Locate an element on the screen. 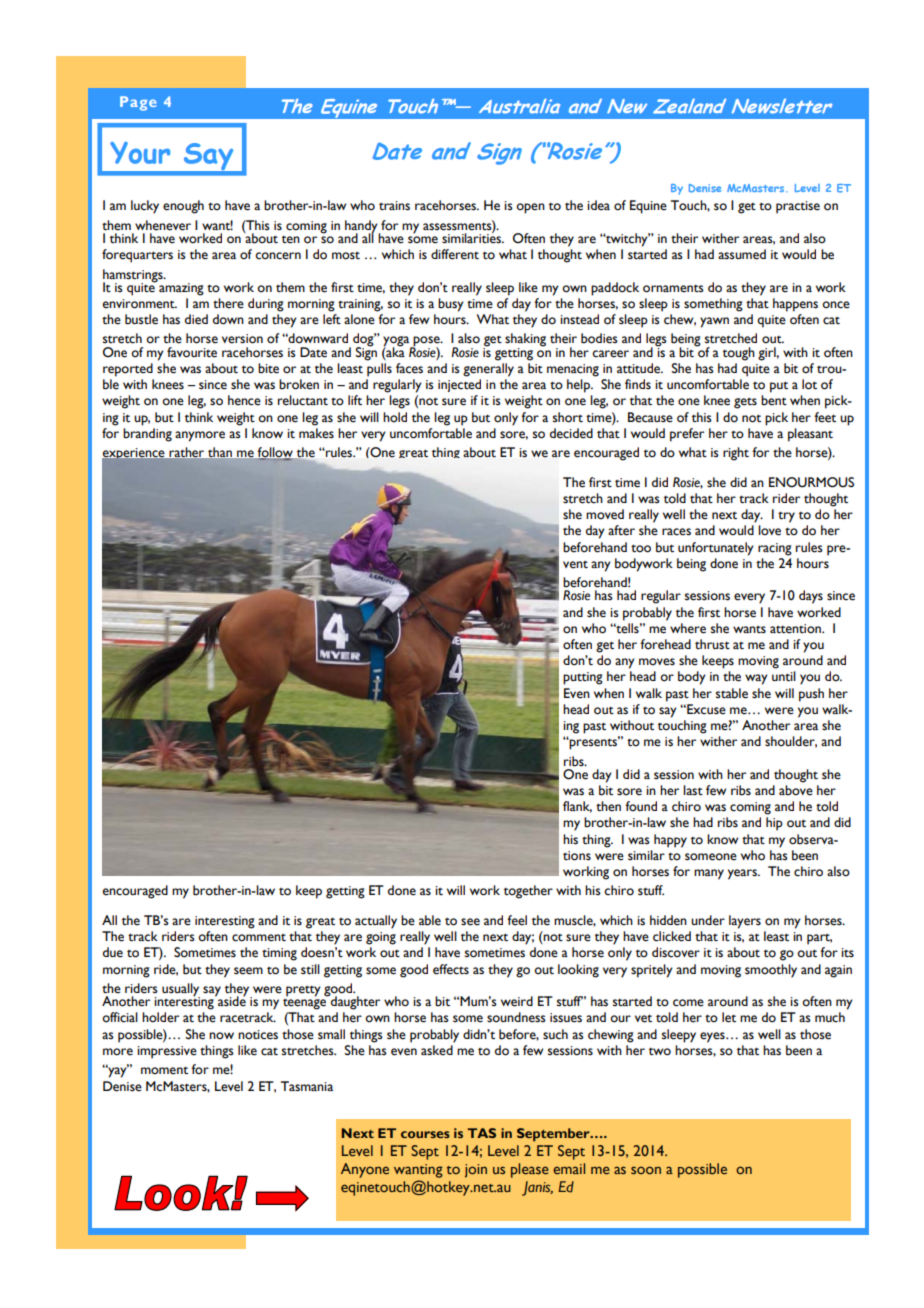 This screenshot has height=1308, width=924. injected is located at coordinates (459, 385).
